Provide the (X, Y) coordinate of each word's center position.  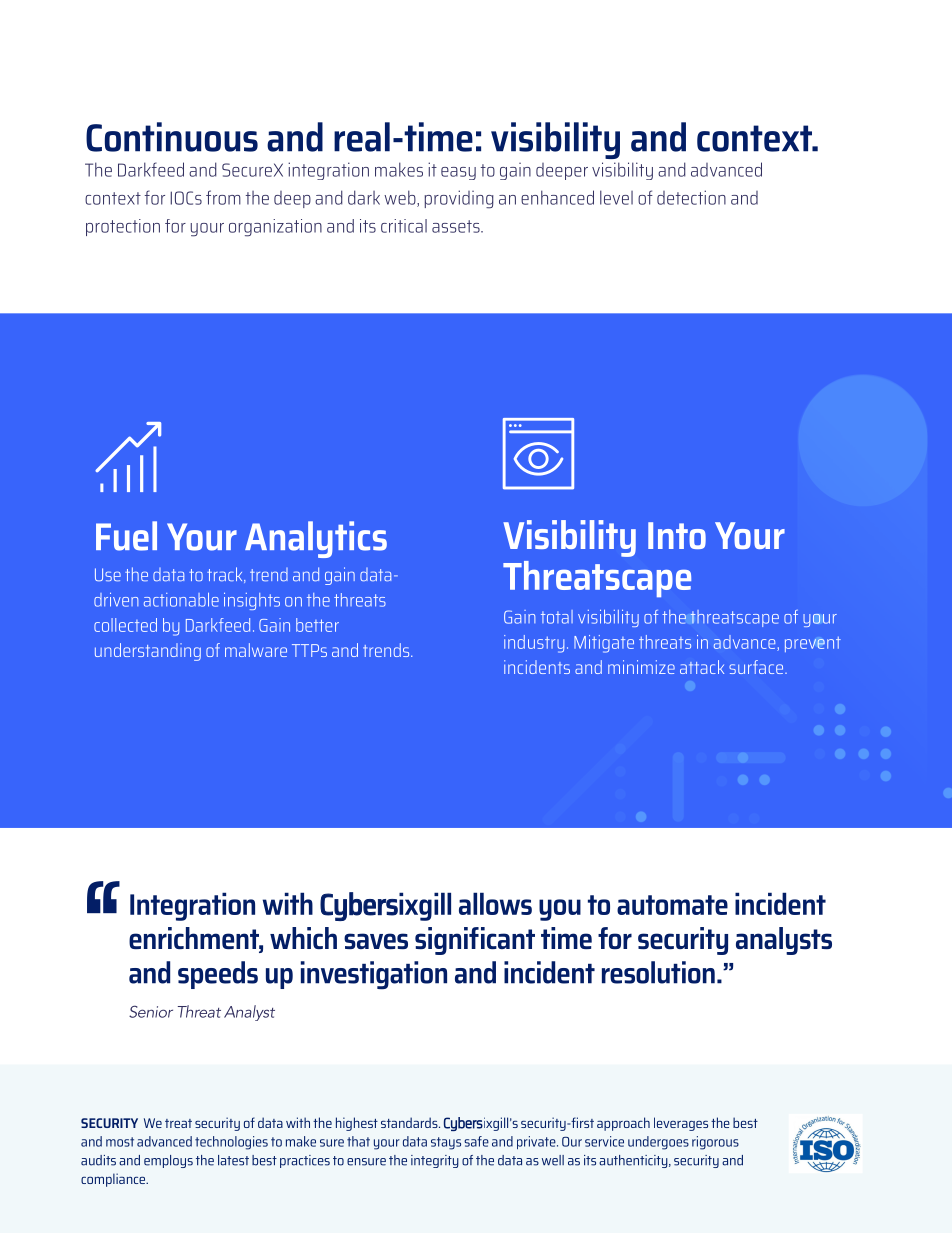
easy (458, 173)
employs (168, 1161)
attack (702, 667)
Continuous (172, 137)
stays (446, 1143)
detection (691, 197)
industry (534, 644)
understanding (148, 652)
